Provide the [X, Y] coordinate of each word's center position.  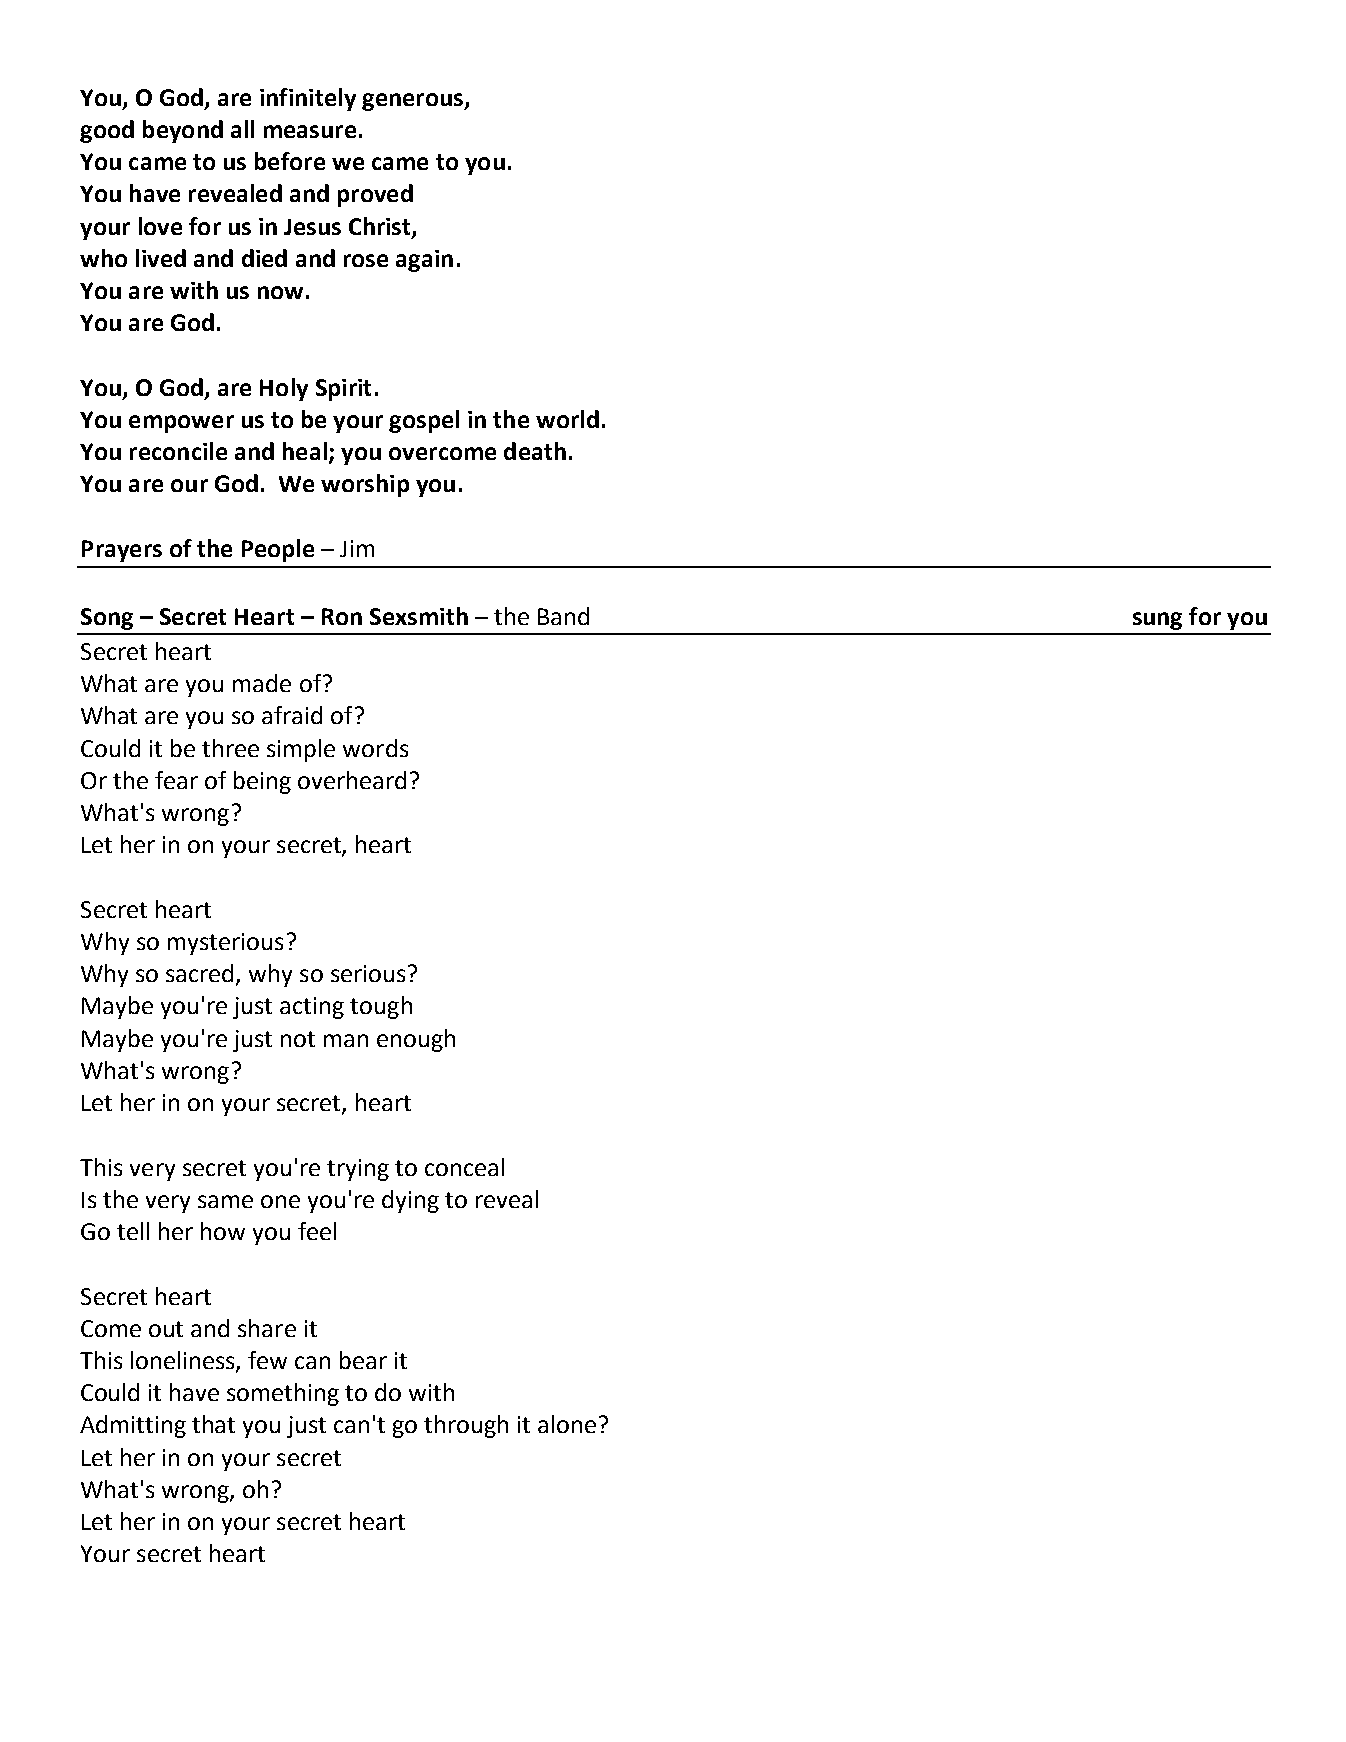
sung [1157, 621]
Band [563, 616]
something [283, 1394]
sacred [201, 974]
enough [416, 1040]
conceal [464, 1167]
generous [413, 102]
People [278, 550]
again [424, 261]
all [242, 129]
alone [567, 1424]
